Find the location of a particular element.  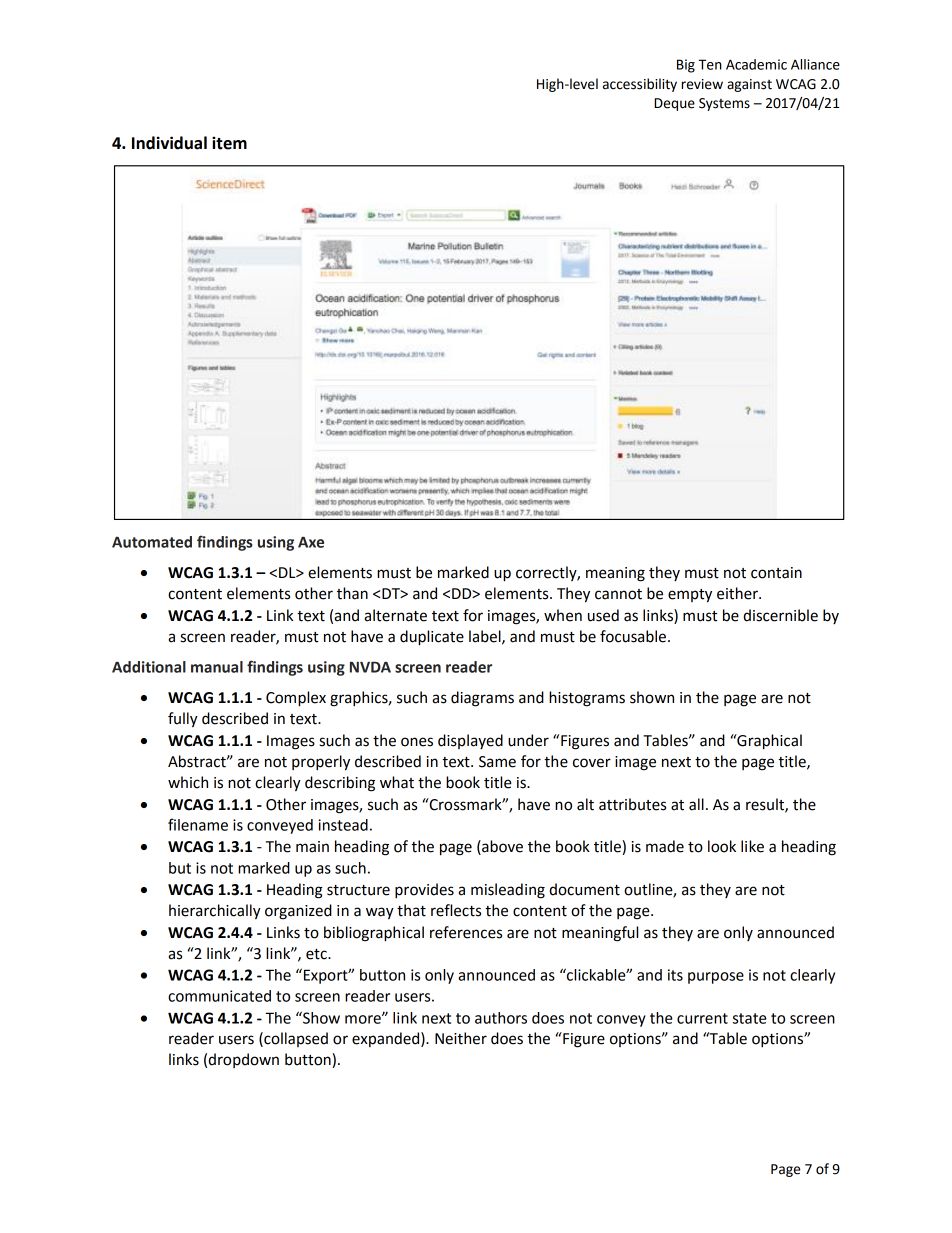

Individual is located at coordinates (169, 143).
